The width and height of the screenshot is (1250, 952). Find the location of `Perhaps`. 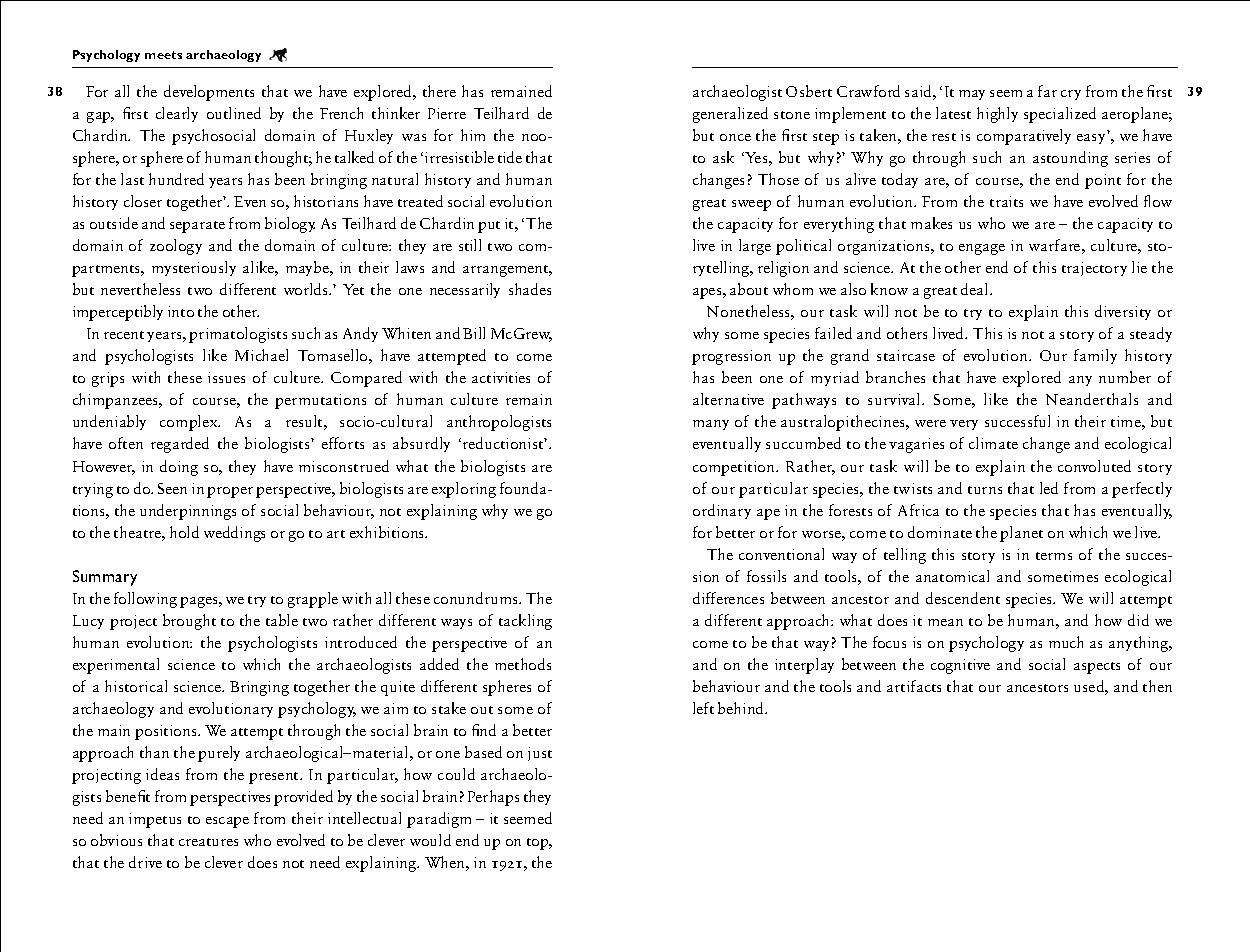

Perhaps is located at coordinates (493, 798).
